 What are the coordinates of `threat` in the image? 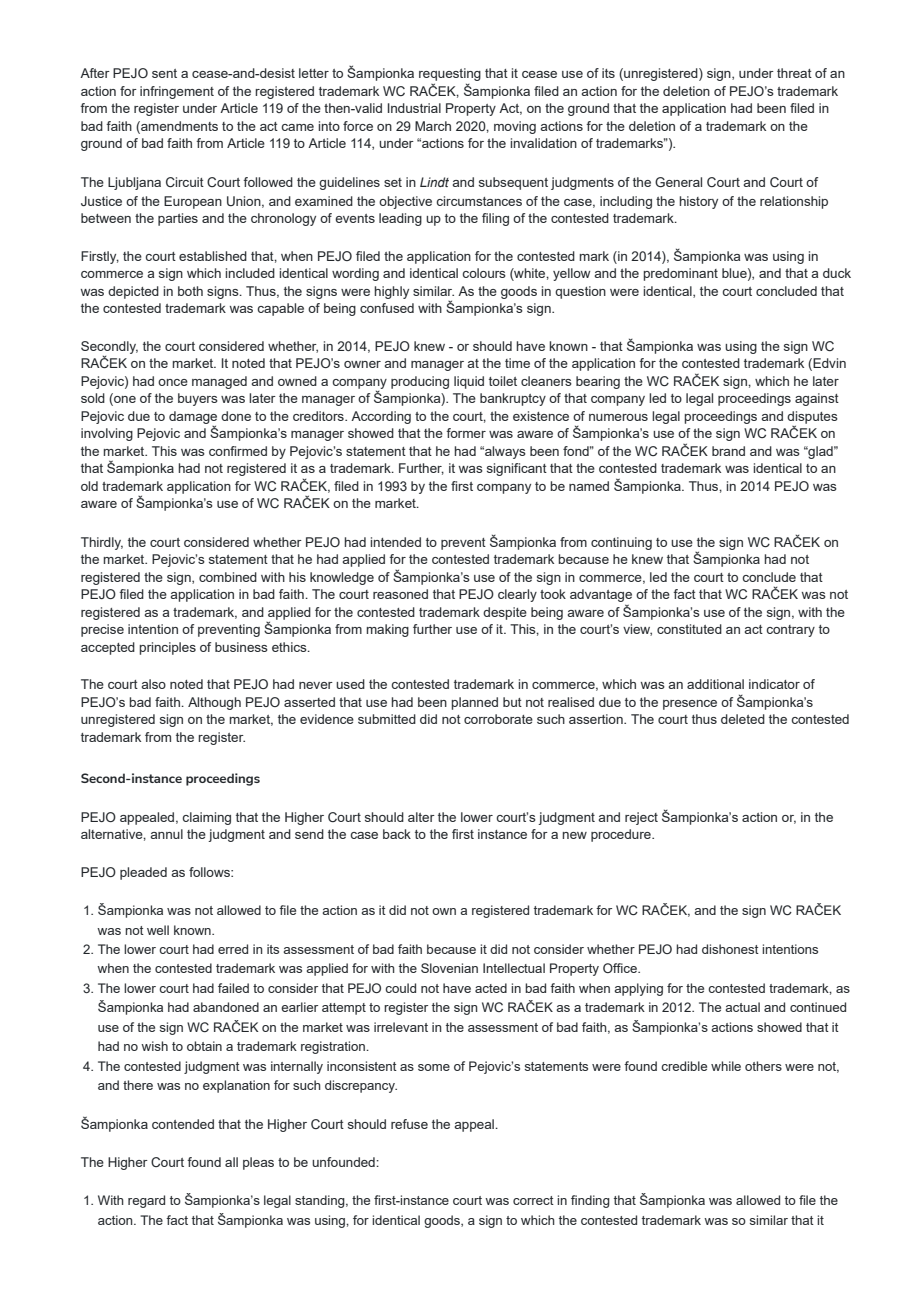 It's located at (794, 73).
